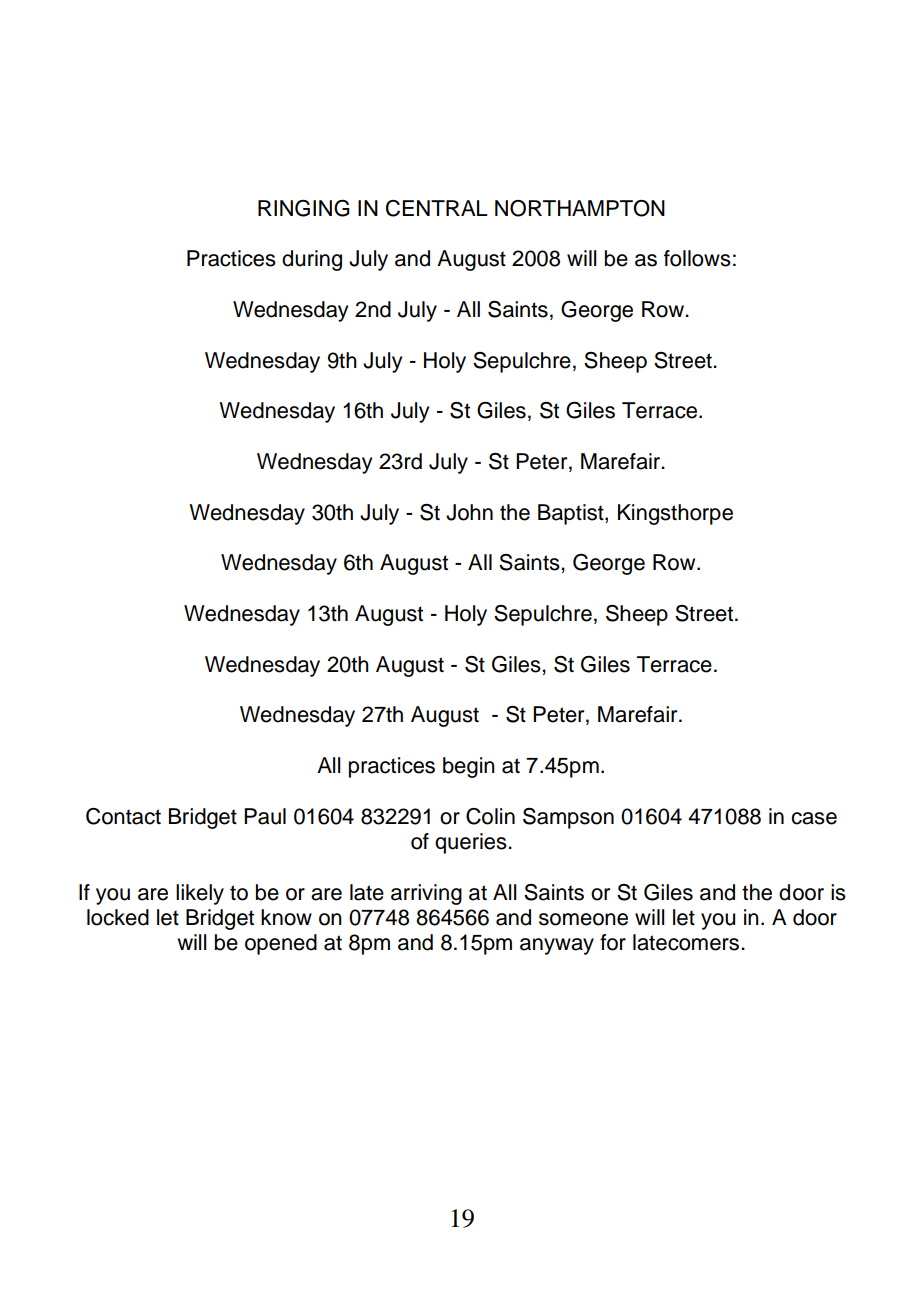 The height and width of the image is (1311, 924). Describe the element at coordinates (697, 258) in the image. I see `follows` at that location.
